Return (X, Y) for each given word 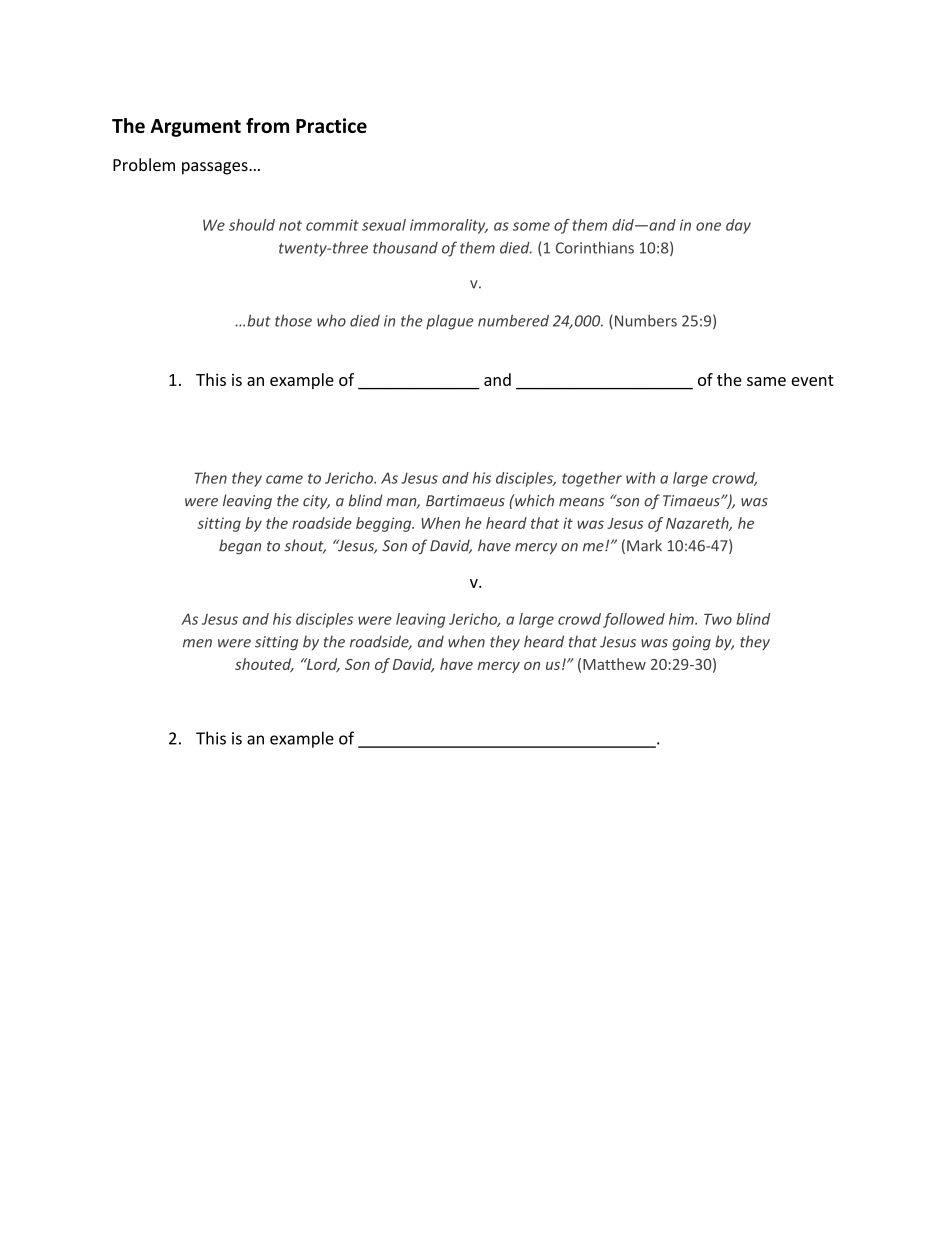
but (259, 320)
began (240, 546)
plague (450, 322)
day (738, 226)
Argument (195, 128)
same (766, 381)
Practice (331, 125)
